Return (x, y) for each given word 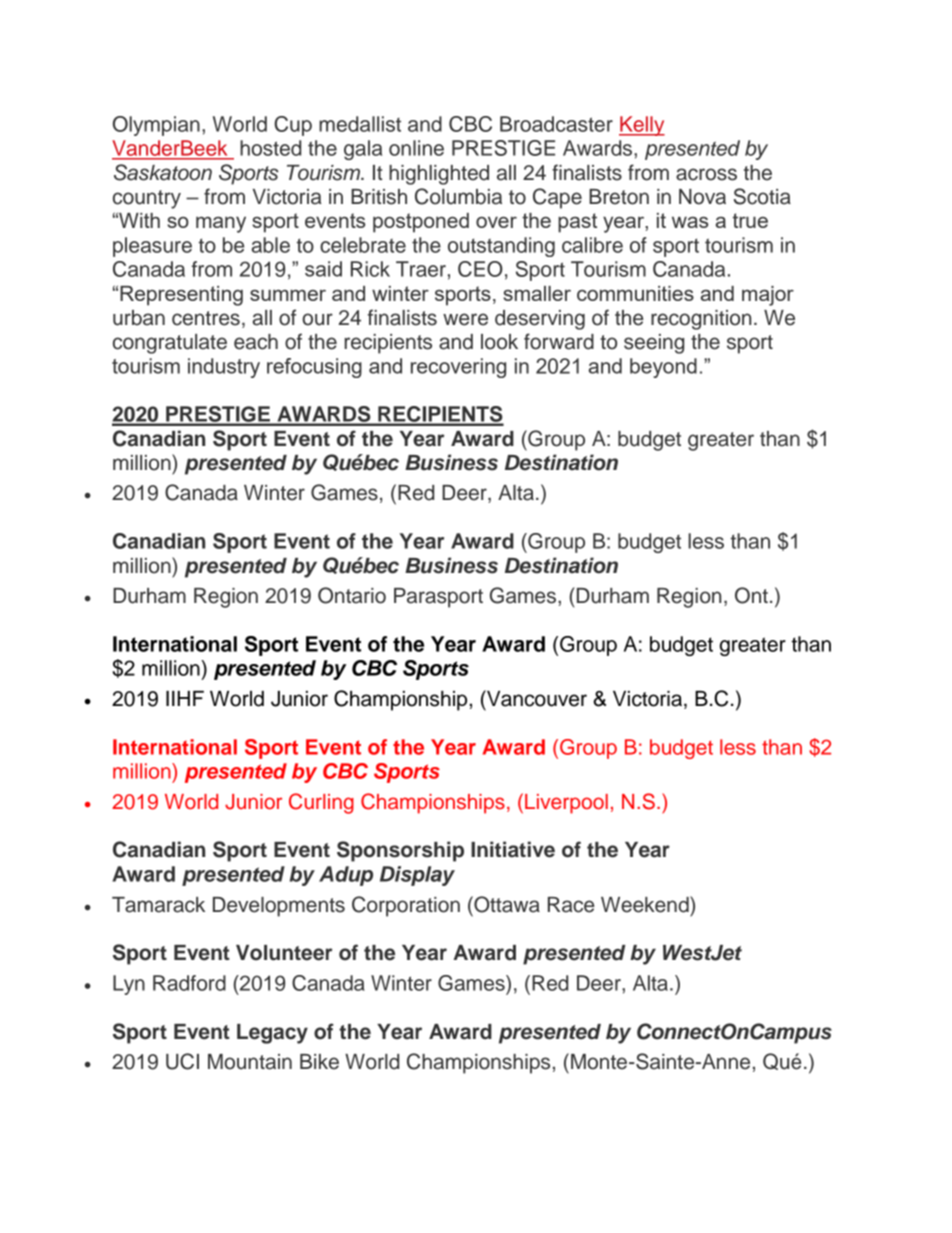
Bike (319, 1062)
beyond (663, 368)
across (706, 174)
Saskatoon (163, 172)
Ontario (352, 595)
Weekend (646, 904)
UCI (182, 1061)
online (416, 148)
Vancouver (536, 698)
